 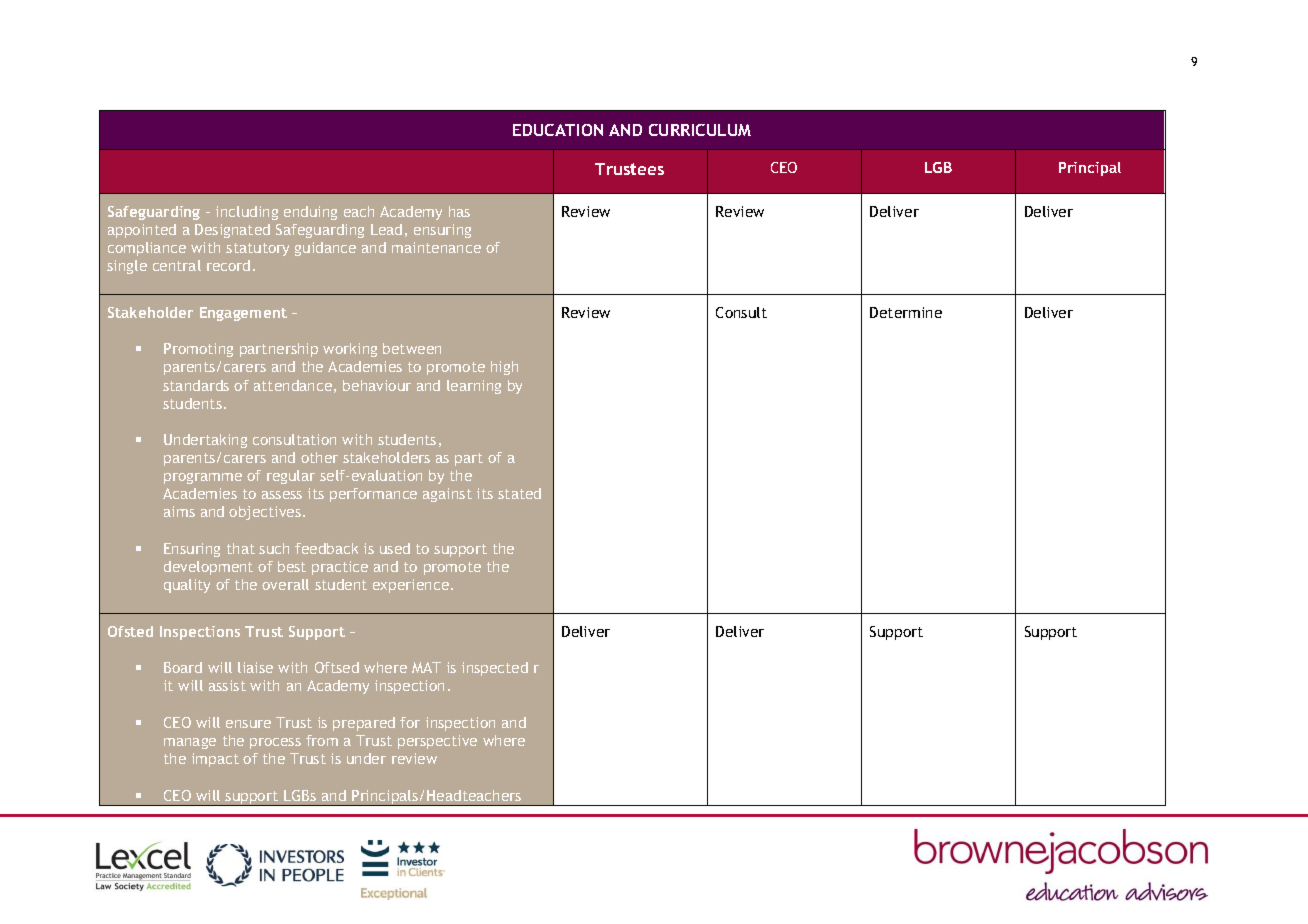 What do you see at coordinates (247, 213) in the page?
I see `including` at bounding box center [247, 213].
